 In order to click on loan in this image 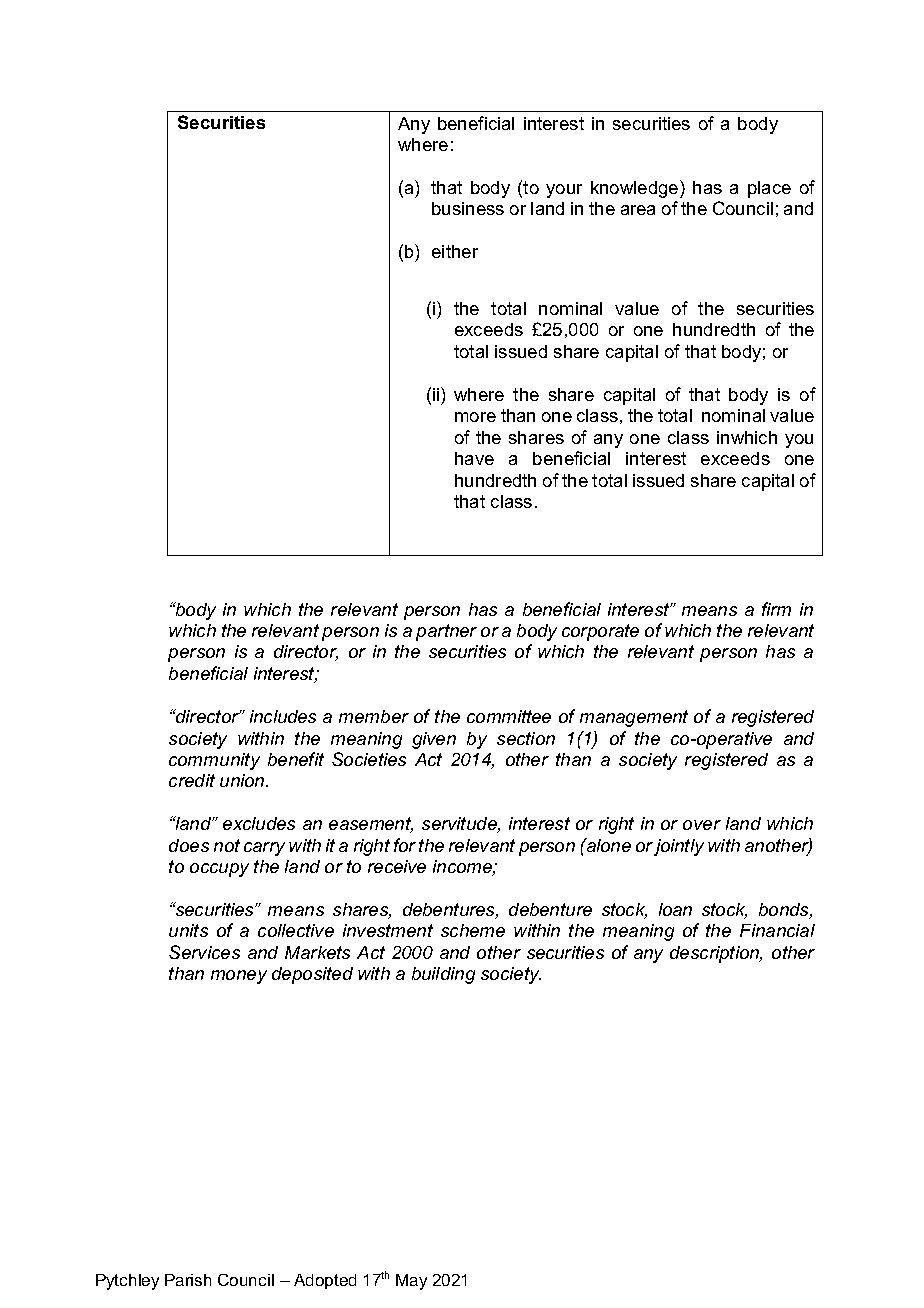, I will do `click(675, 909)`.
